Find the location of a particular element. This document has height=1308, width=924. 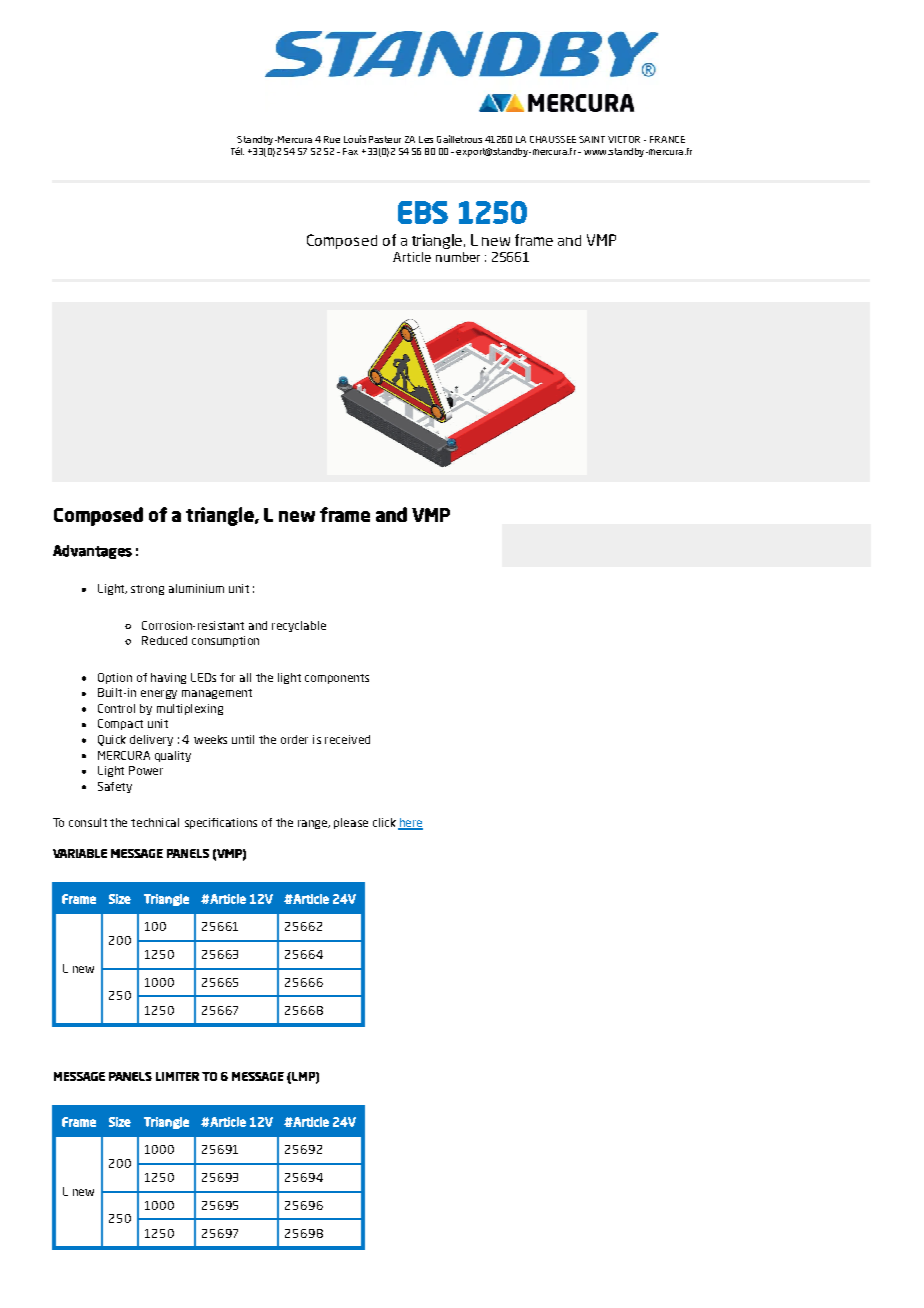

LIMITER is located at coordinates (177, 1076).
